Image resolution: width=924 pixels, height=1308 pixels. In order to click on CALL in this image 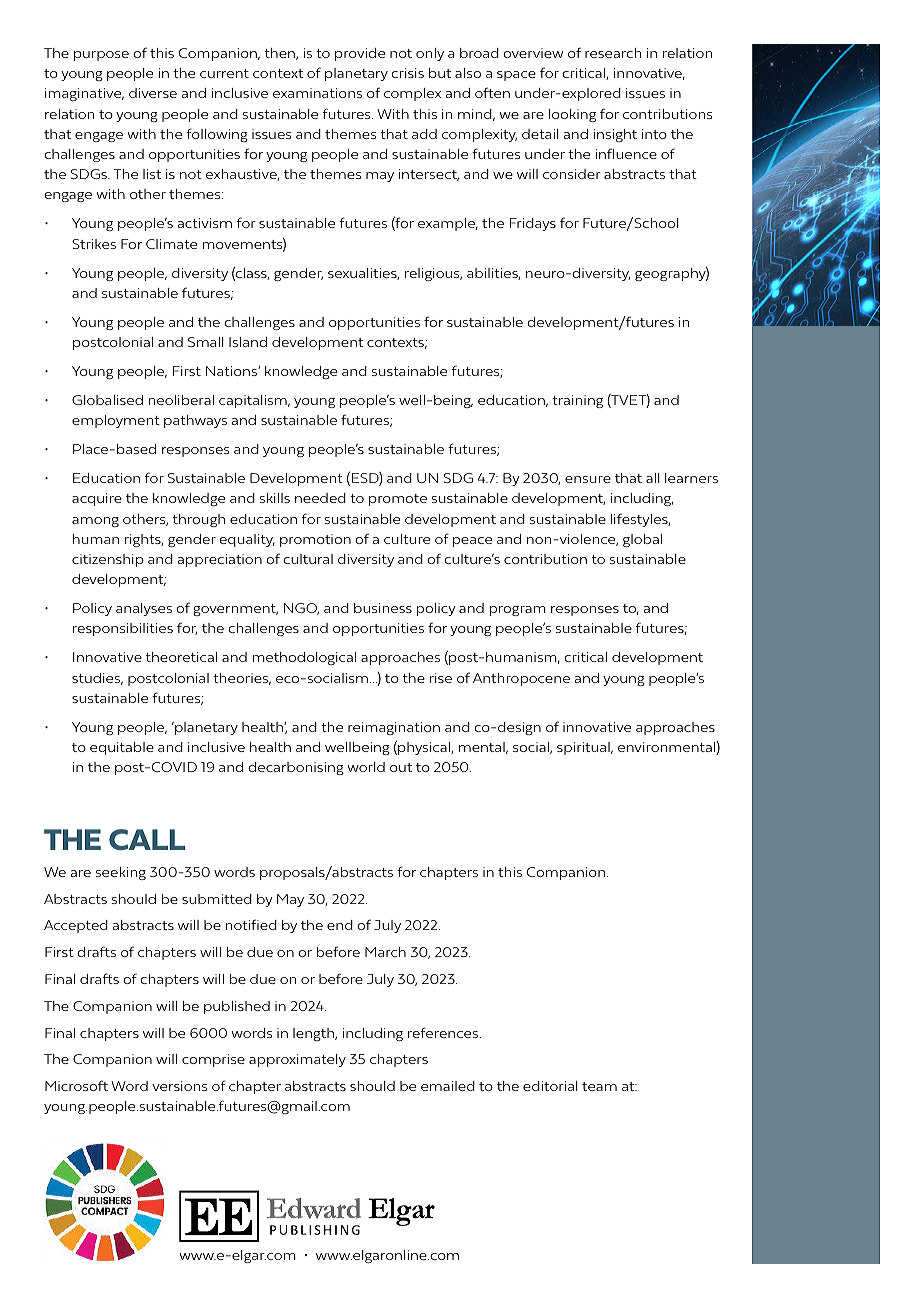, I will do `click(147, 839)`.
